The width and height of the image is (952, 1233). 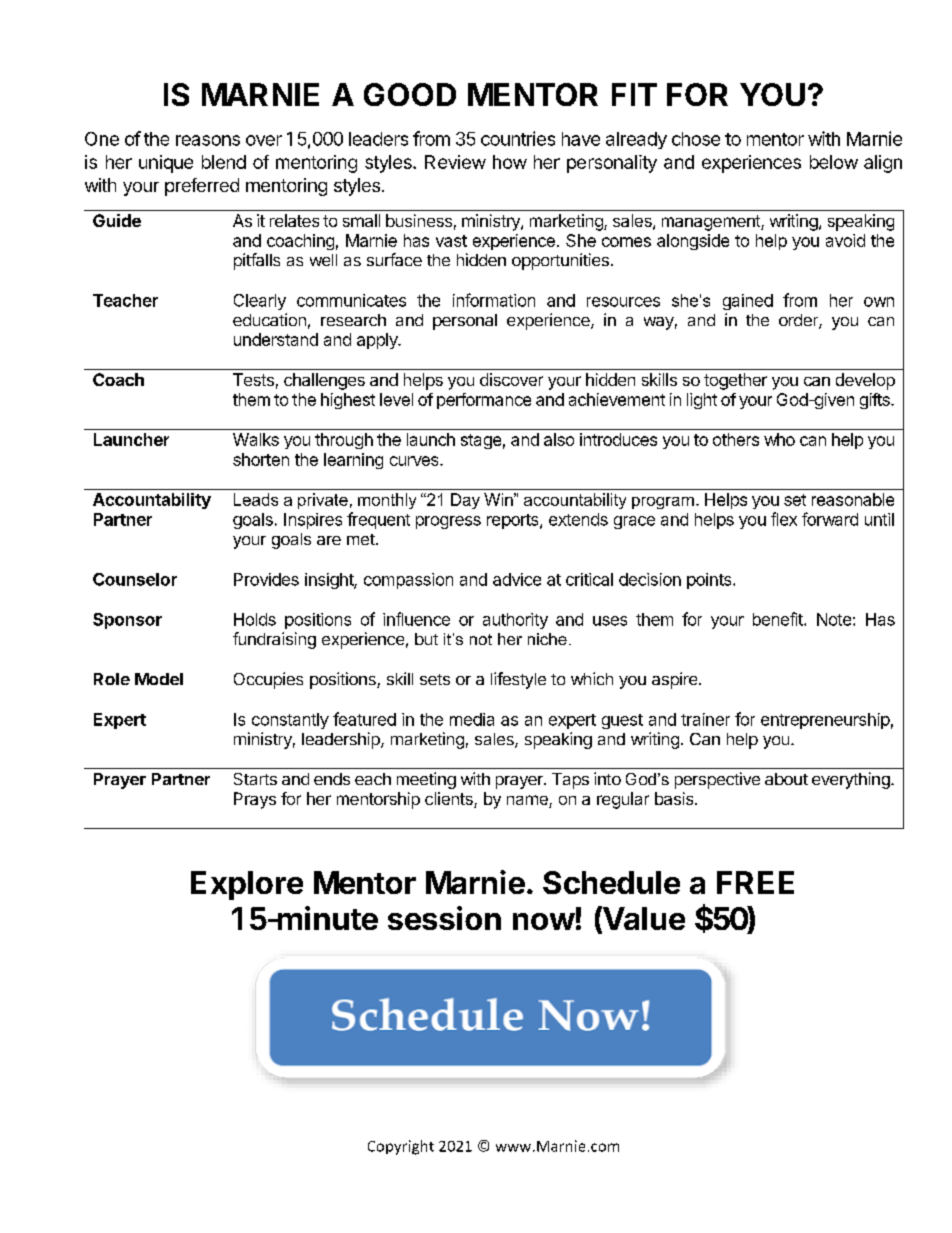 What do you see at coordinates (208, 140) in the image?
I see `reasons` at bounding box center [208, 140].
